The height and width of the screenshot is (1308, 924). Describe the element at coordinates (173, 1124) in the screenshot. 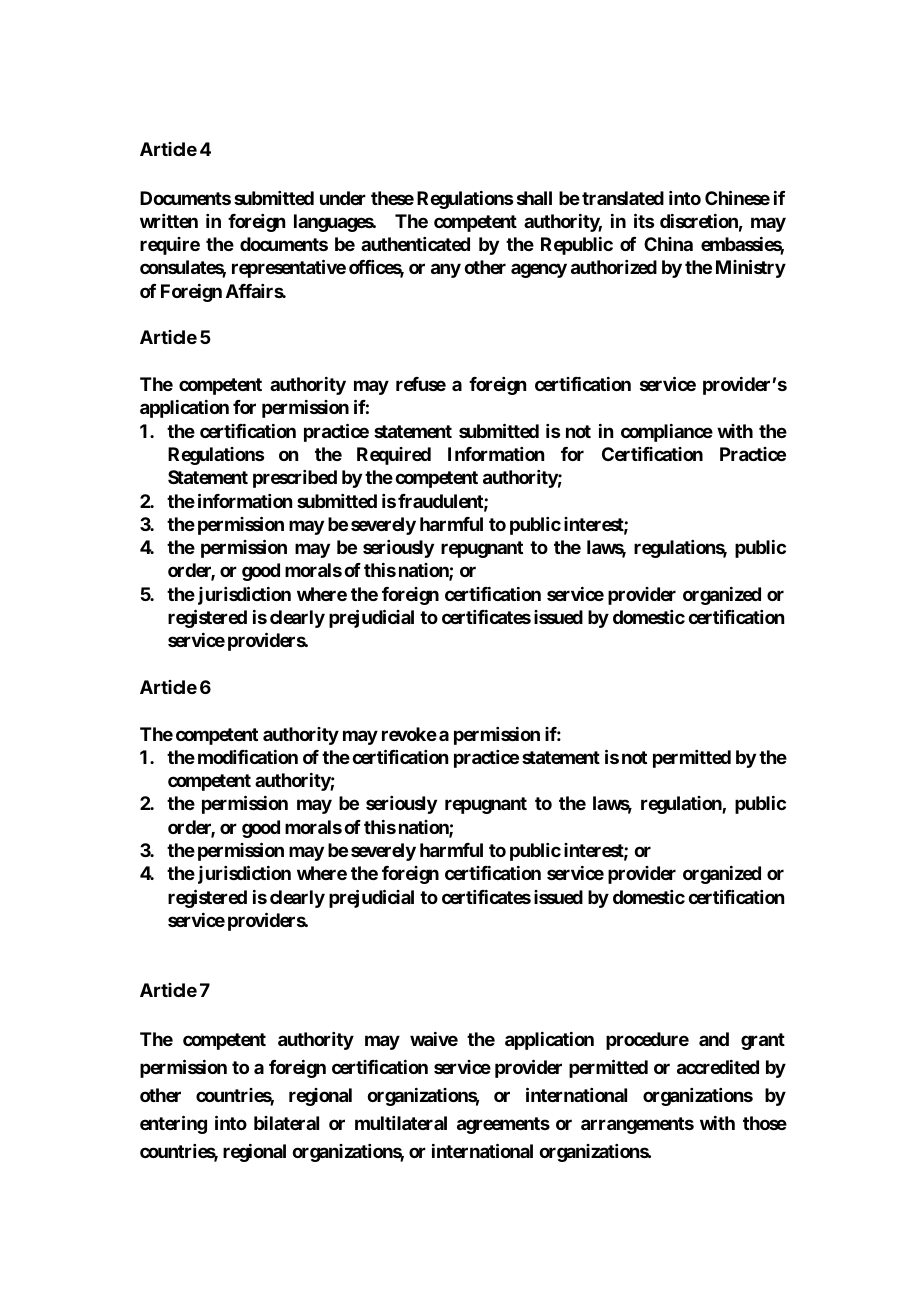

I see `entering` at that location.
